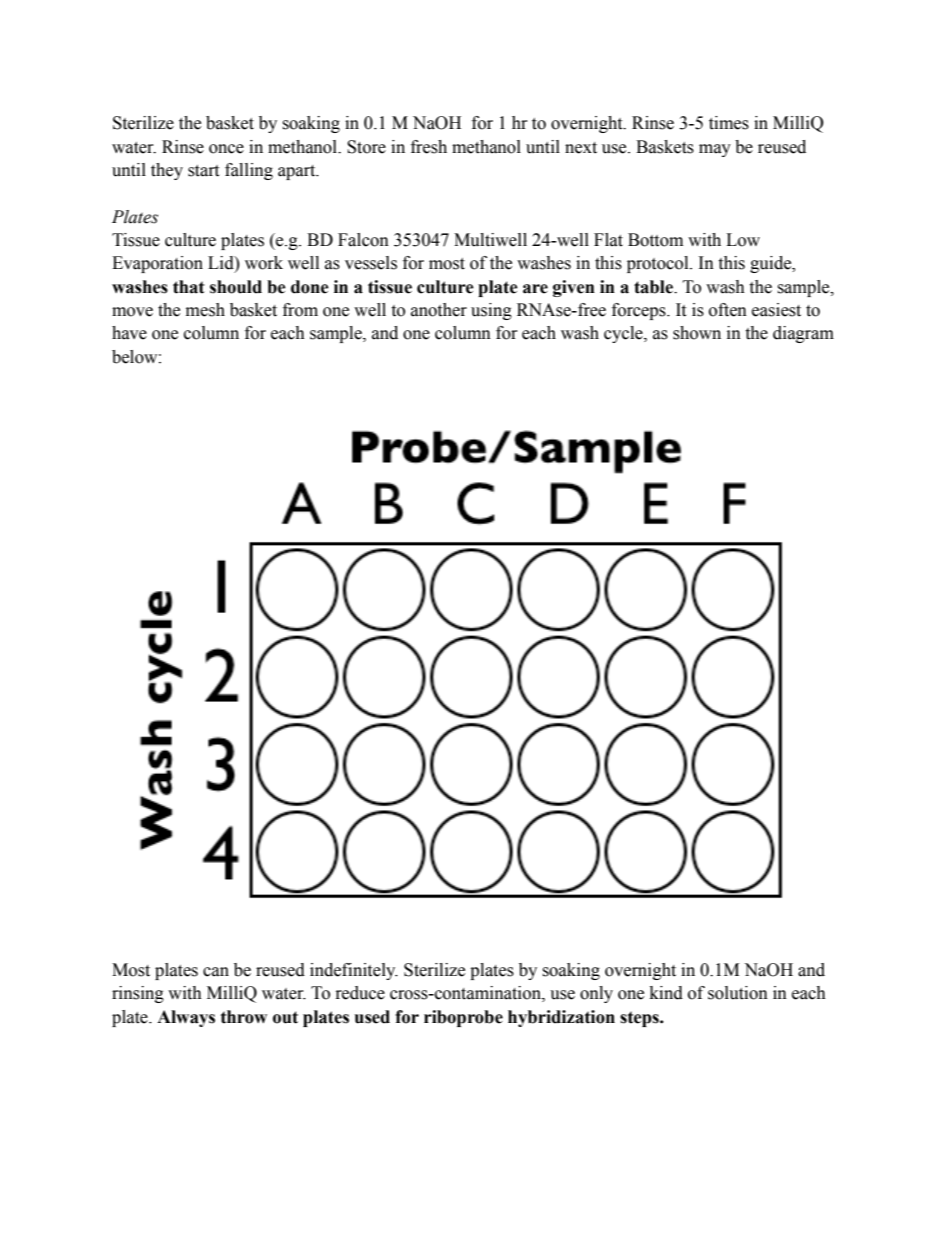  Describe the element at coordinates (226, 149) in the document. I see `once` at that location.
